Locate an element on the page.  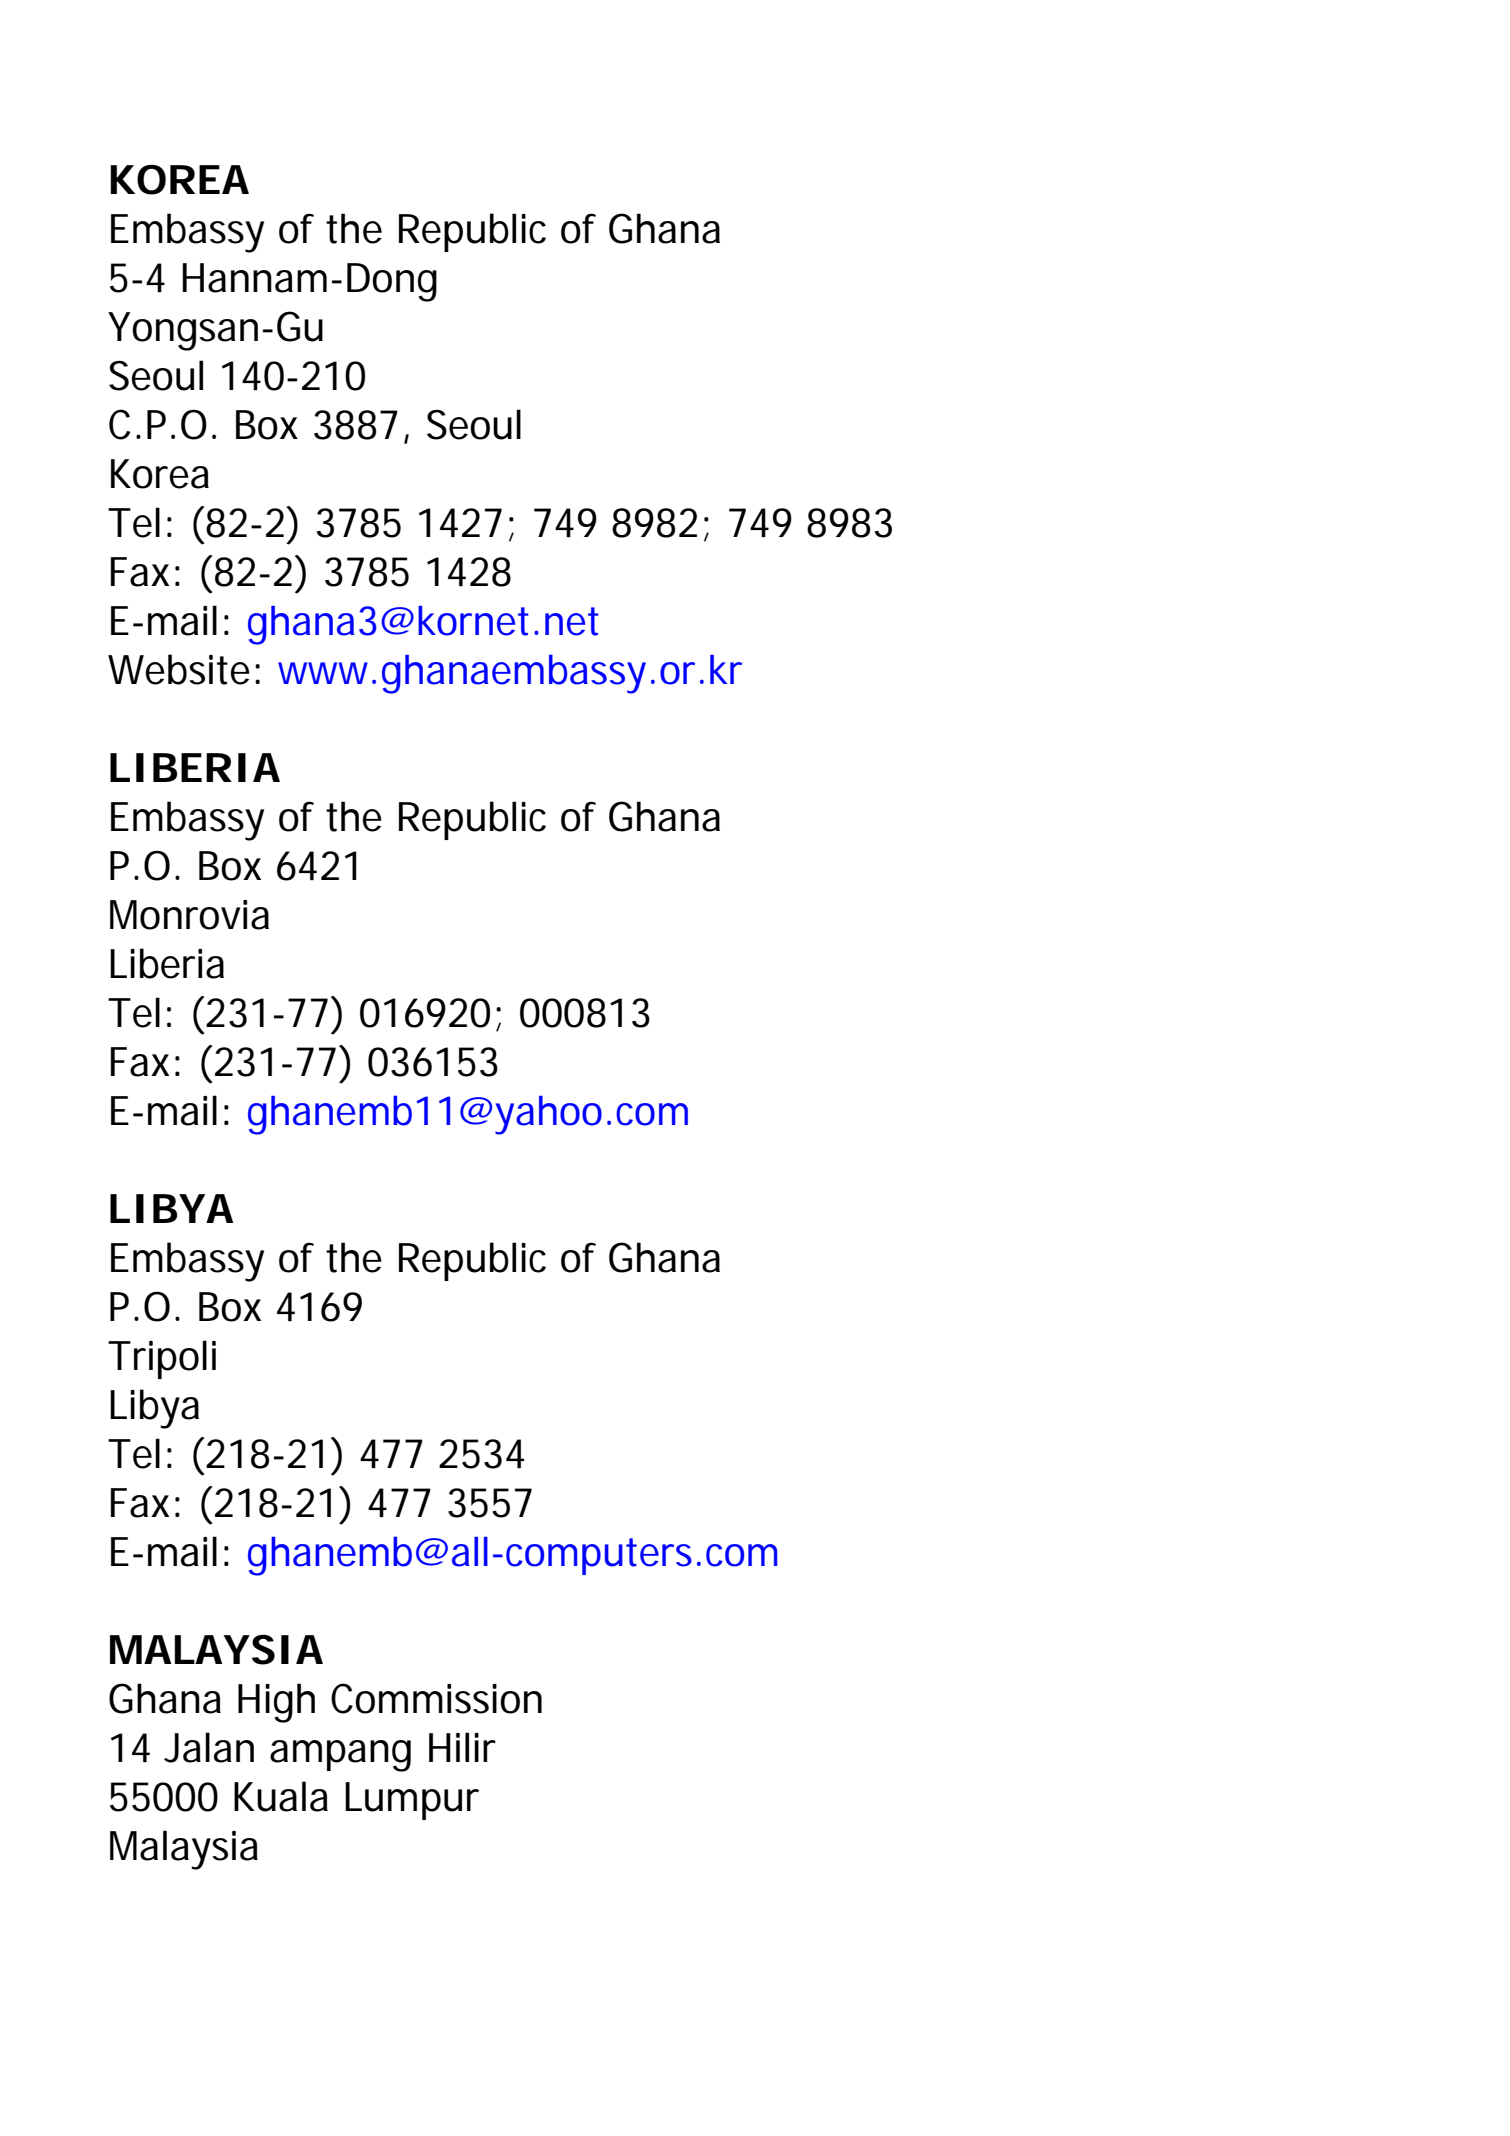
Lumpur is located at coordinates (412, 1801).
